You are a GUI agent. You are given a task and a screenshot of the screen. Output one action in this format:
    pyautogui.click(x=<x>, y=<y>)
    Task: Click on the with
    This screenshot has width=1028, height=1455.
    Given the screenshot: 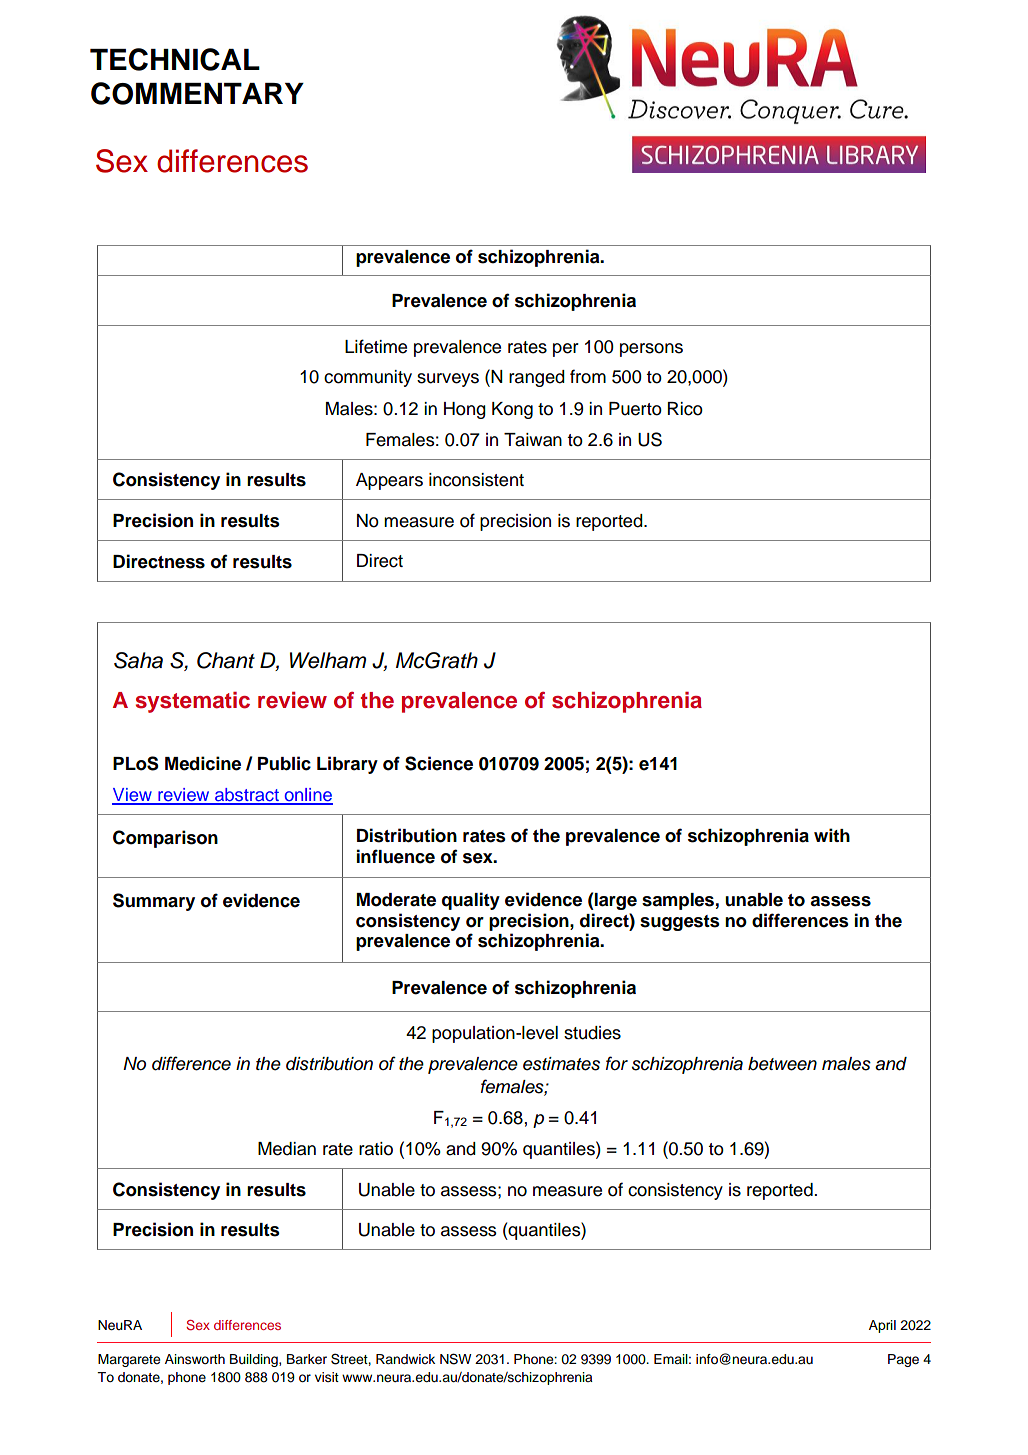 What is the action you would take?
    pyautogui.click(x=832, y=835)
